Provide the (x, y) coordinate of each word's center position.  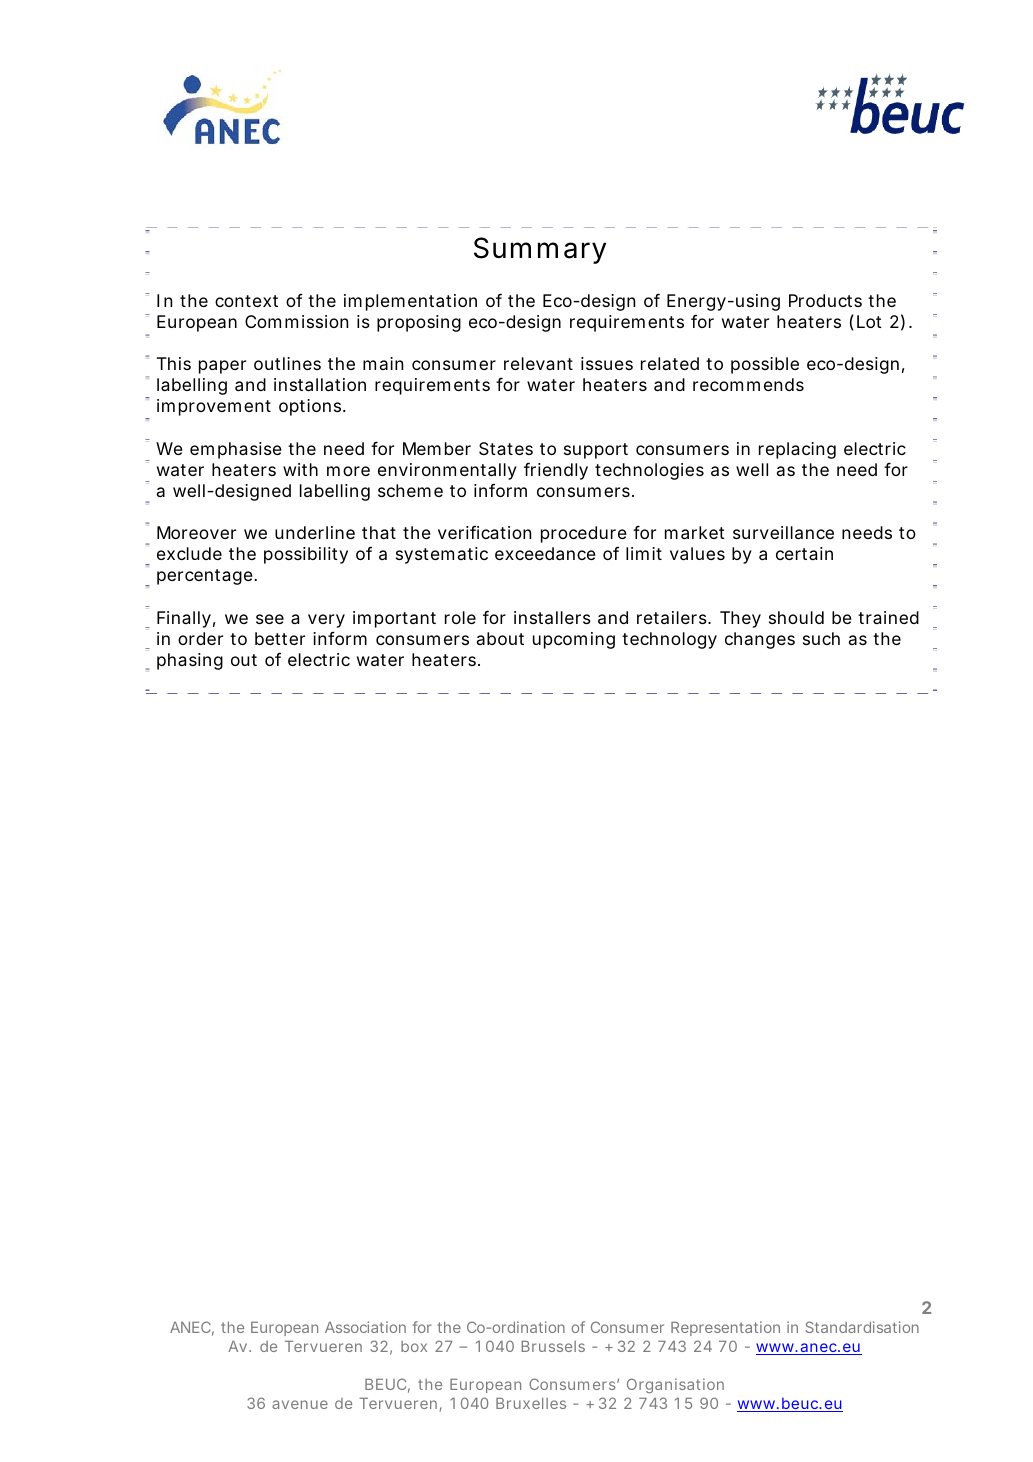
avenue (300, 1404)
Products (825, 300)
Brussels (553, 1346)
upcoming (574, 640)
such (821, 638)
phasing (190, 661)
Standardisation (862, 1327)
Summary (540, 250)
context (246, 301)
